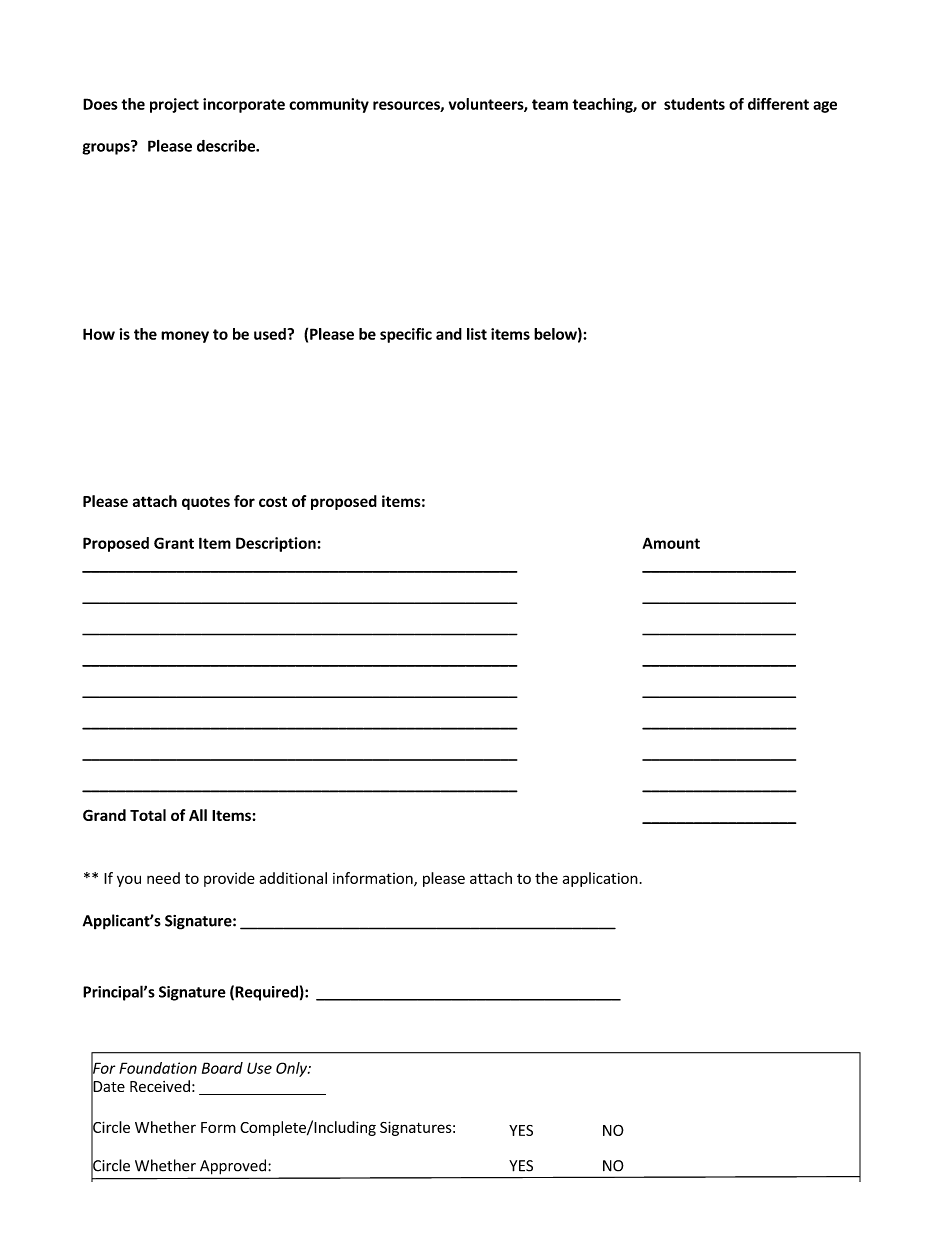 The height and width of the screenshot is (1233, 952). What do you see at coordinates (198, 815) in the screenshot?
I see `All` at bounding box center [198, 815].
